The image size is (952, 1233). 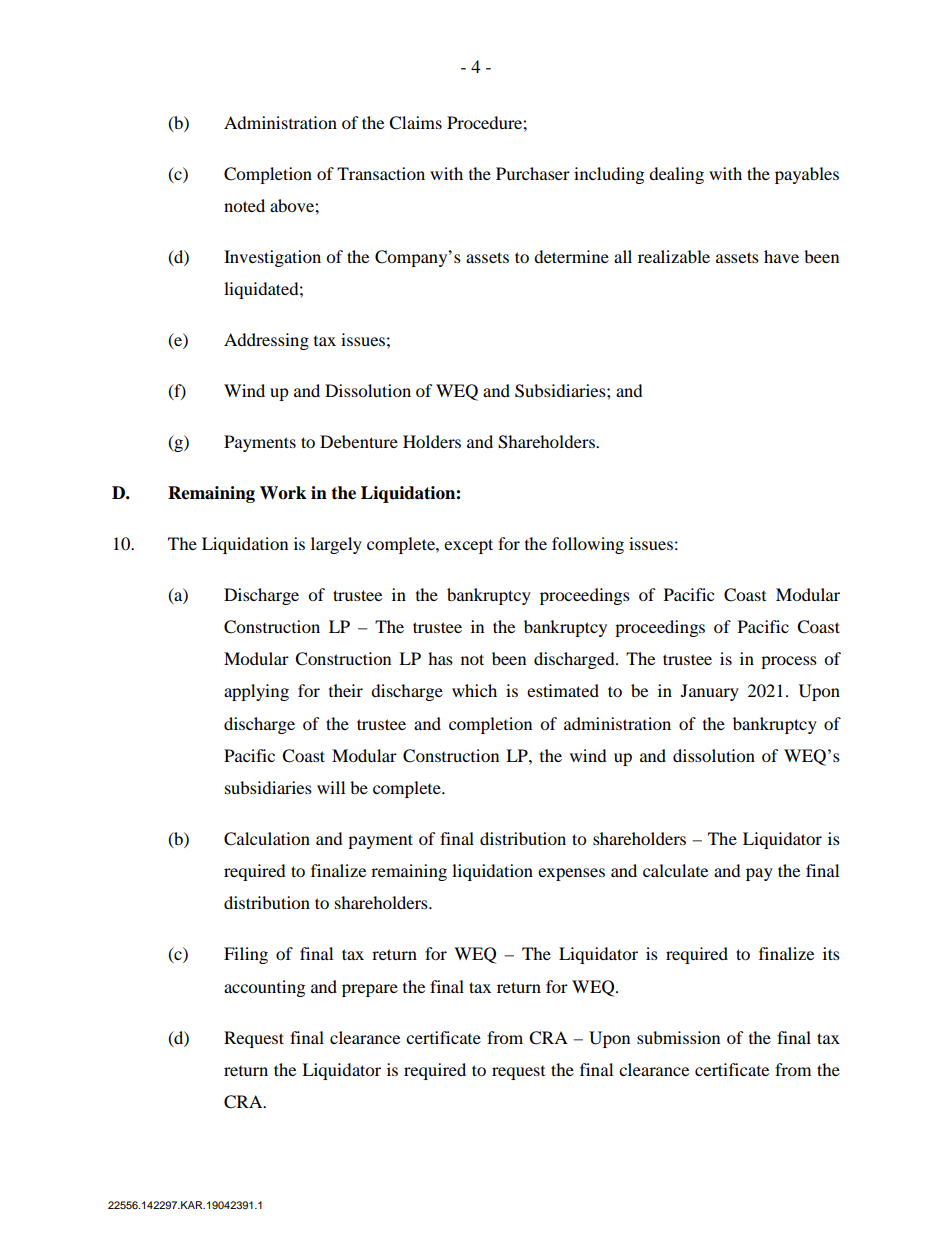 What do you see at coordinates (588, 545) in the screenshot?
I see `following` at bounding box center [588, 545].
